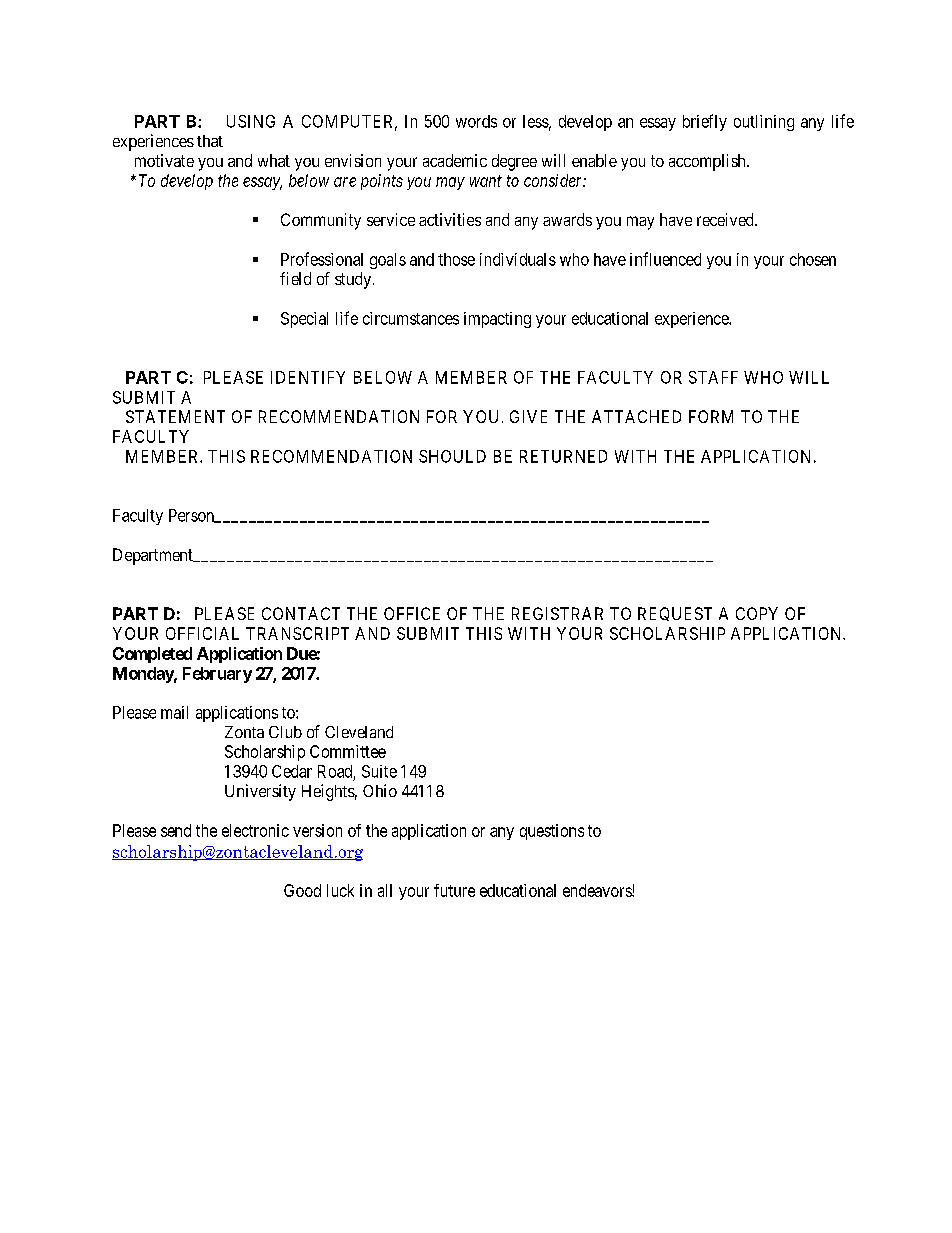 The height and width of the document is (1233, 952). Describe the element at coordinates (217, 675) in the document. I see `February` at that location.
